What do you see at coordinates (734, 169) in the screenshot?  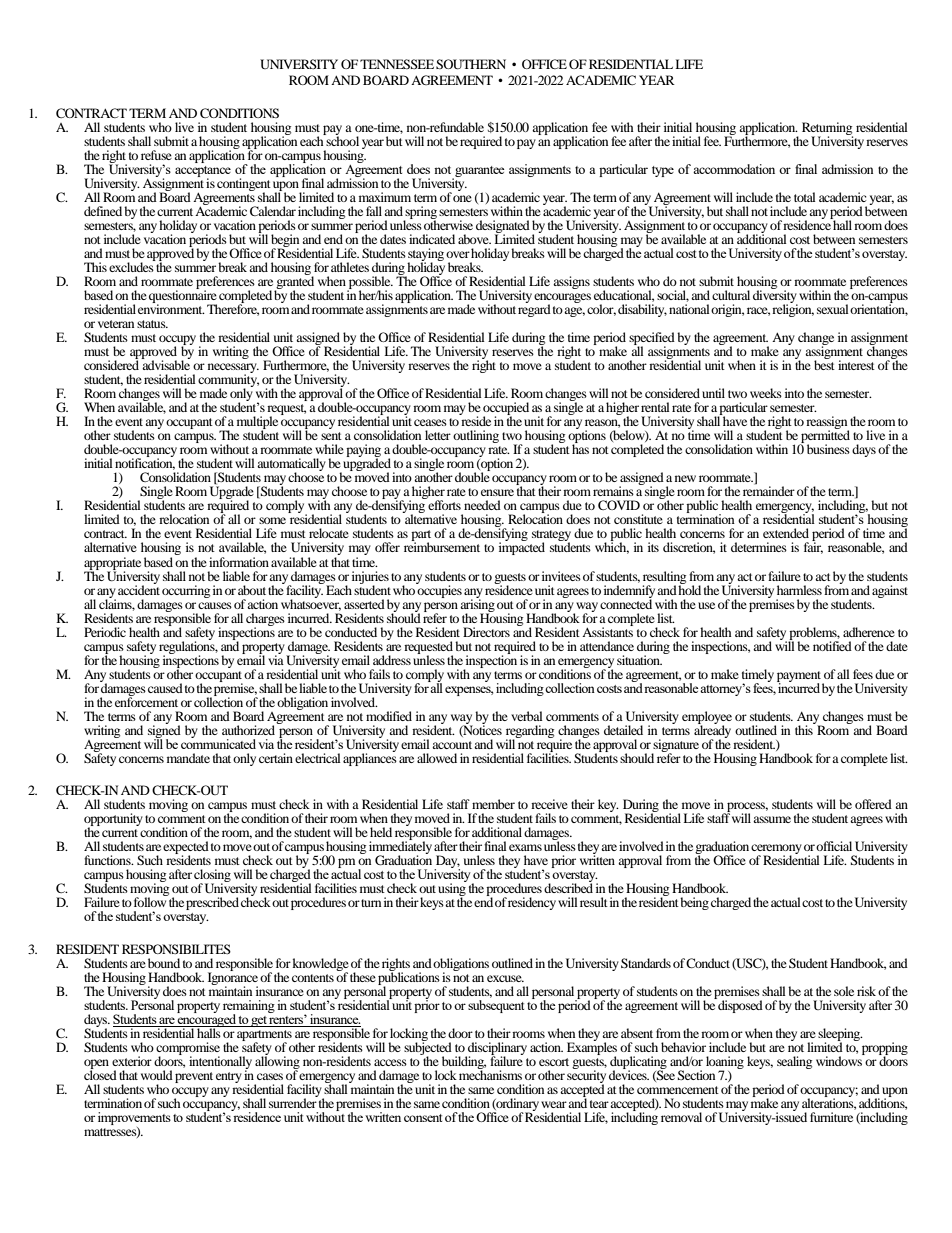 I see `accommodation` at bounding box center [734, 169].
